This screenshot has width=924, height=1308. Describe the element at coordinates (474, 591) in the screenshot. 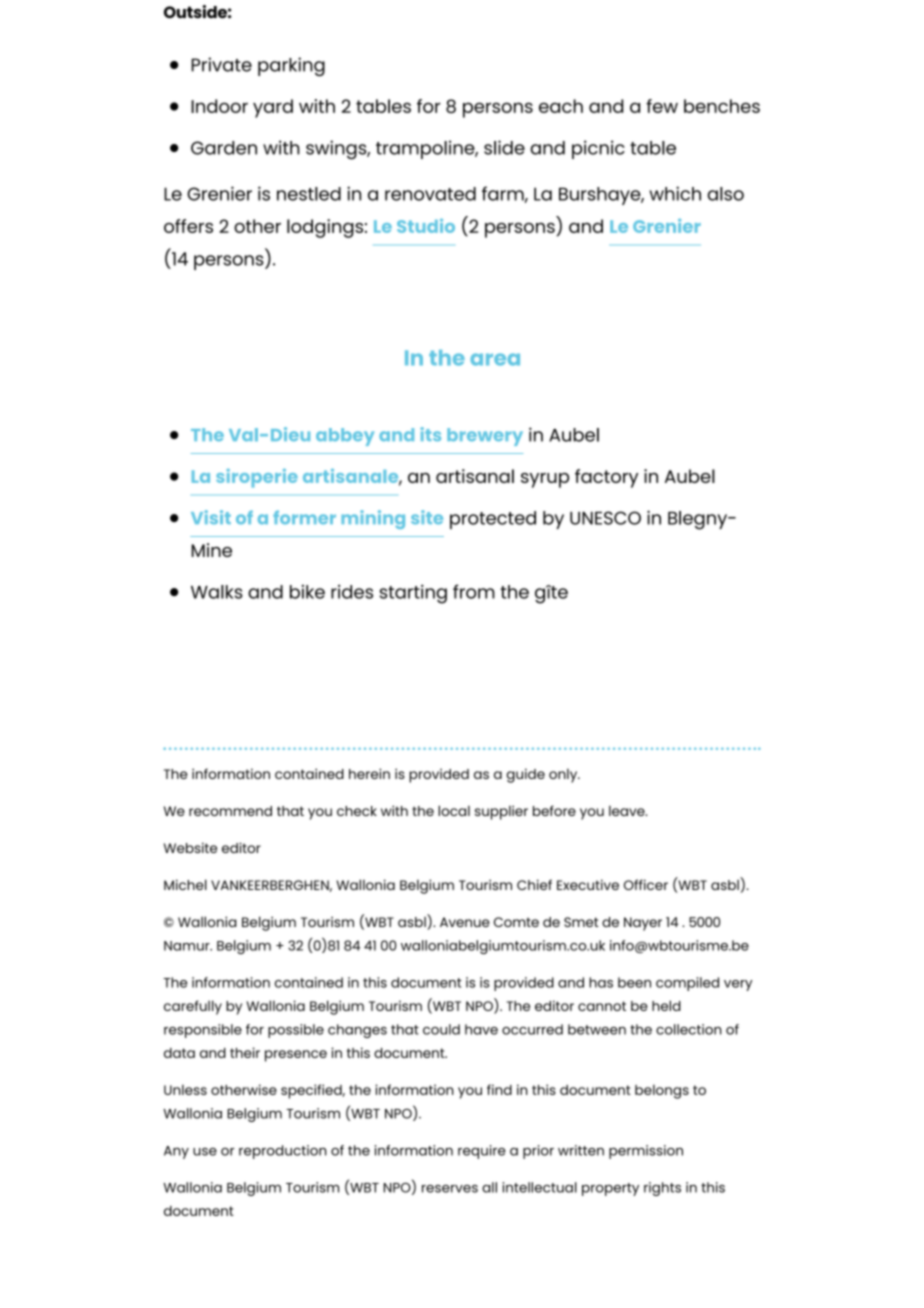

I see `from` at that location.
